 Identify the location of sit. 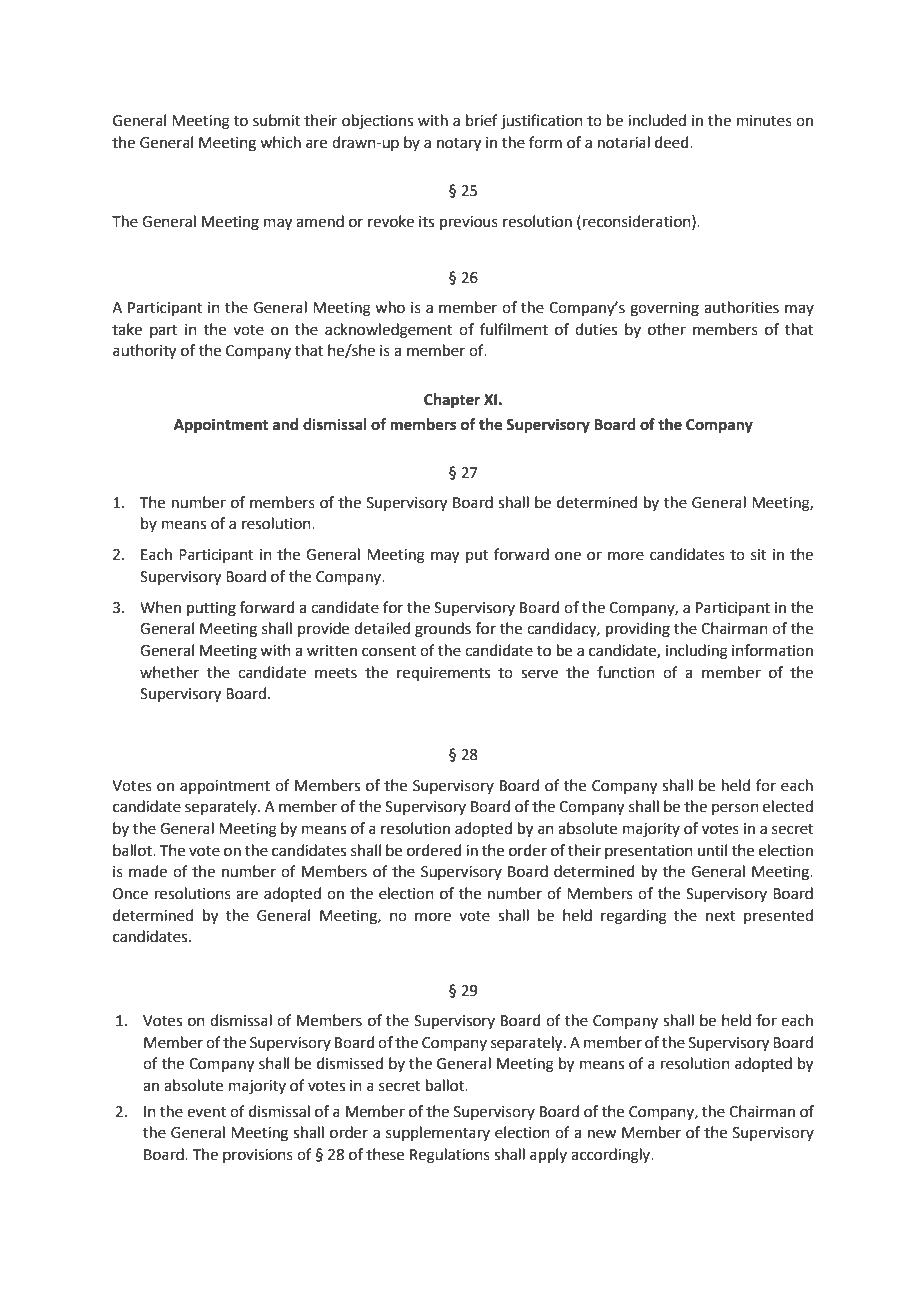
(759, 555).
